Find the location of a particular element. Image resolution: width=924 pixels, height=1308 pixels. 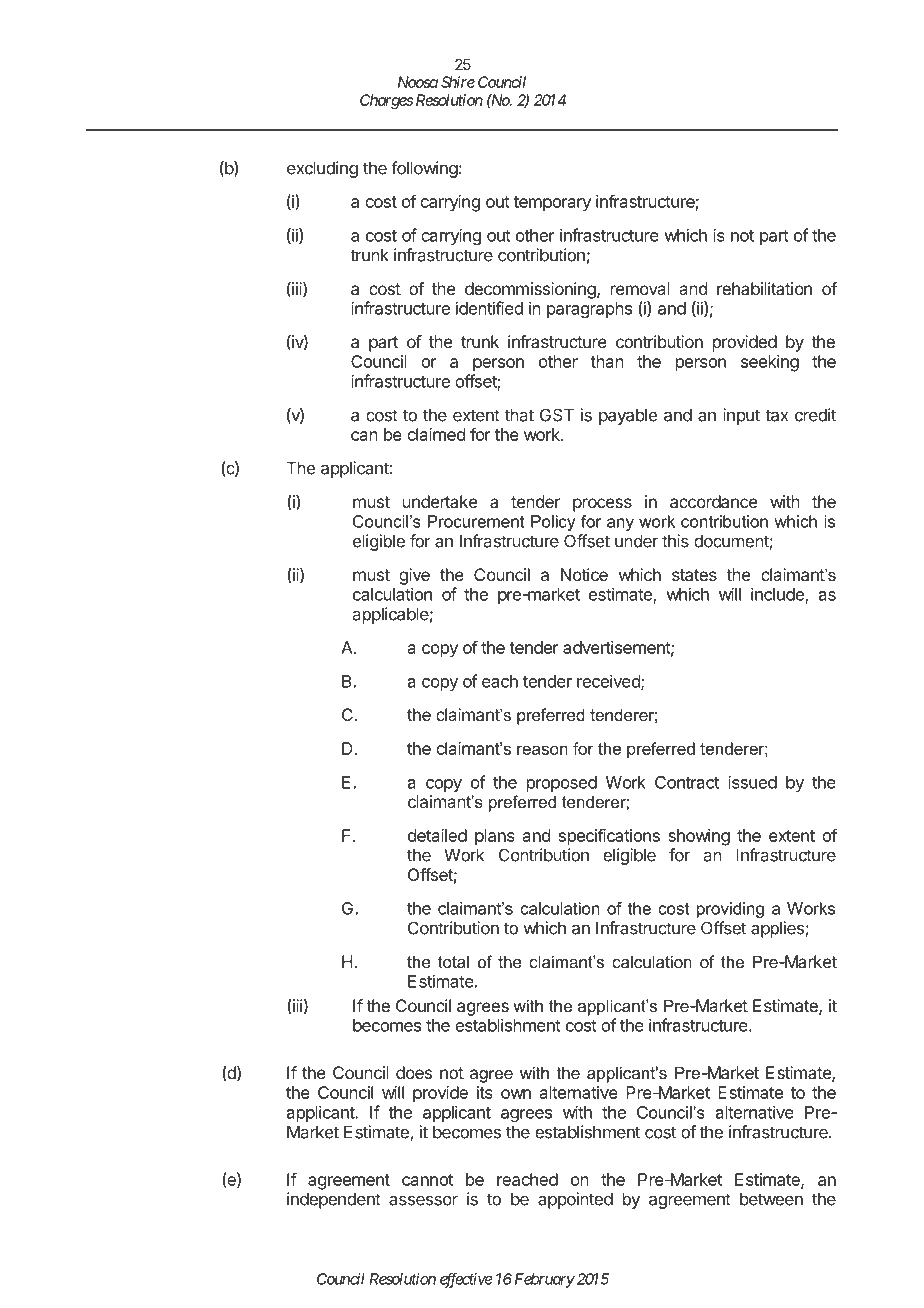

Policy is located at coordinates (553, 523).
